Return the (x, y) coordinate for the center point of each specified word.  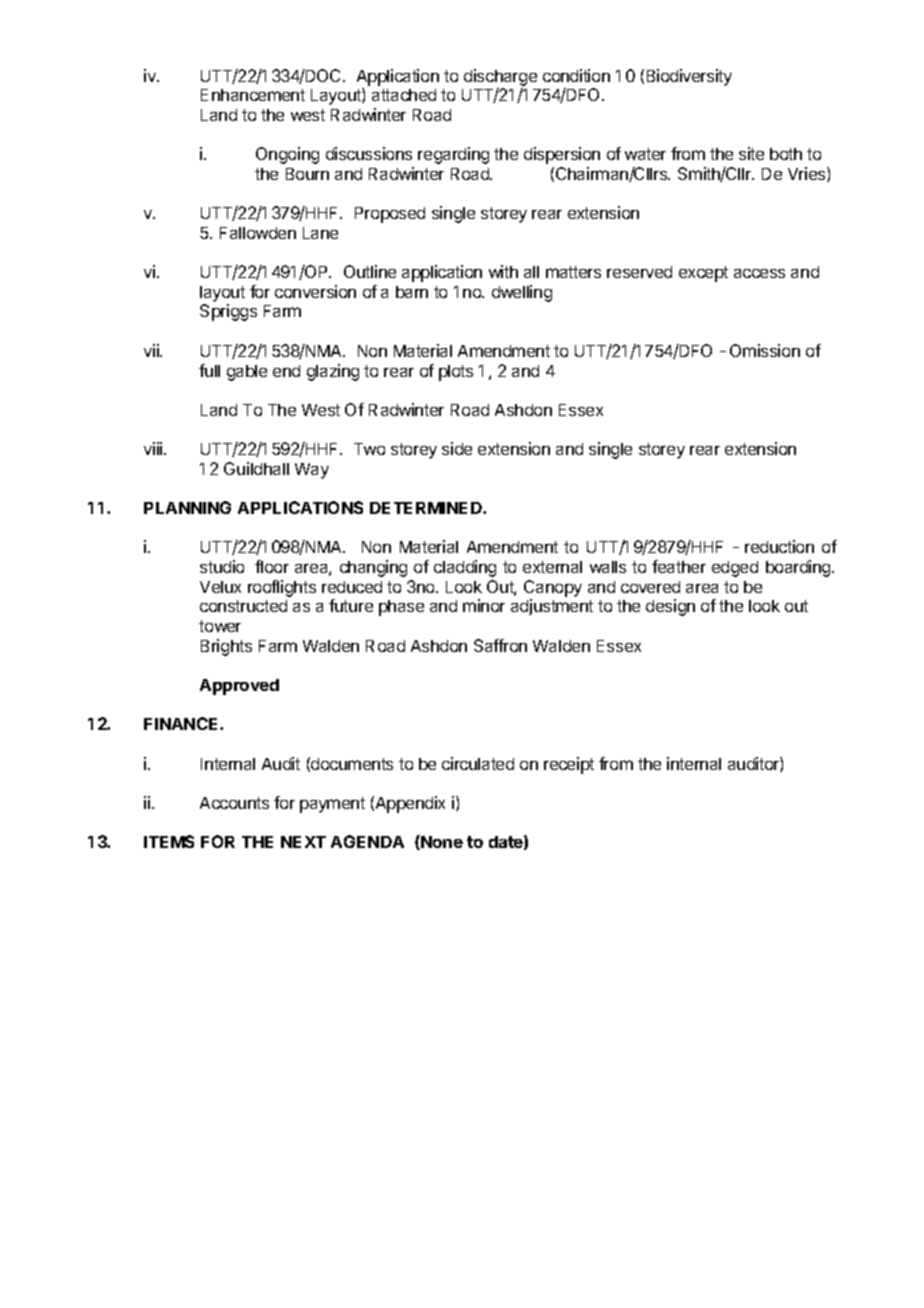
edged (735, 569)
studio (222, 566)
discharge (500, 77)
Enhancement (253, 95)
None (441, 842)
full (209, 370)
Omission (765, 350)
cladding (465, 568)
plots (456, 373)
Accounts (234, 803)
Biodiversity (689, 77)
